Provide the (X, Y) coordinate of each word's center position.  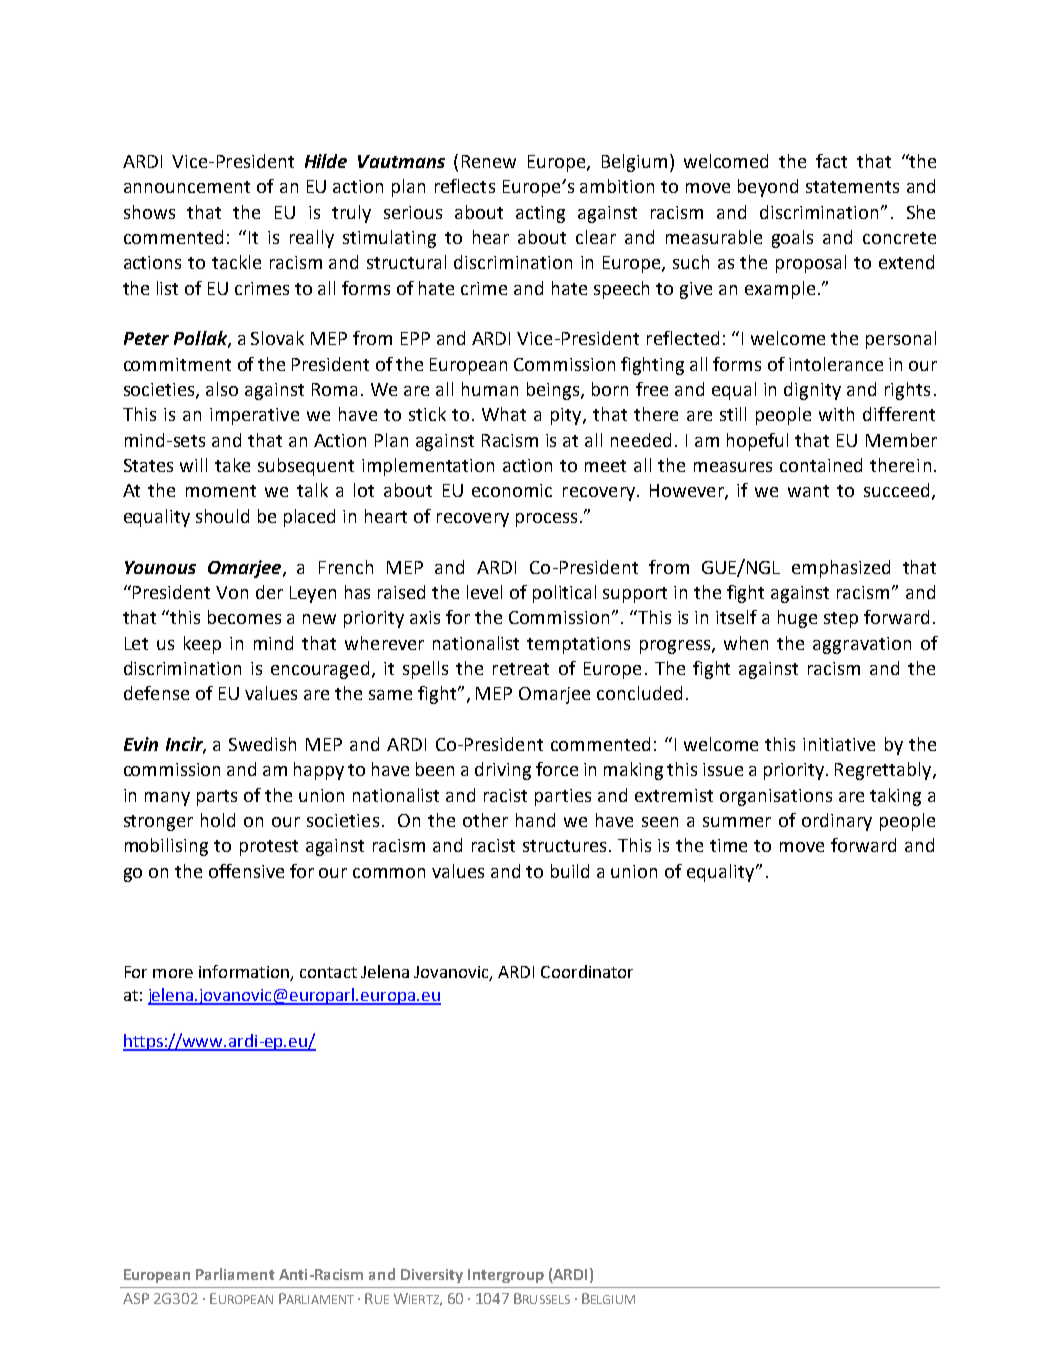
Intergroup (506, 1276)
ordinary (837, 822)
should (222, 516)
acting (540, 214)
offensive (246, 871)
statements (852, 187)
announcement (187, 187)
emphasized (841, 569)
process (546, 520)
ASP (136, 1298)
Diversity (432, 1276)
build (570, 871)
